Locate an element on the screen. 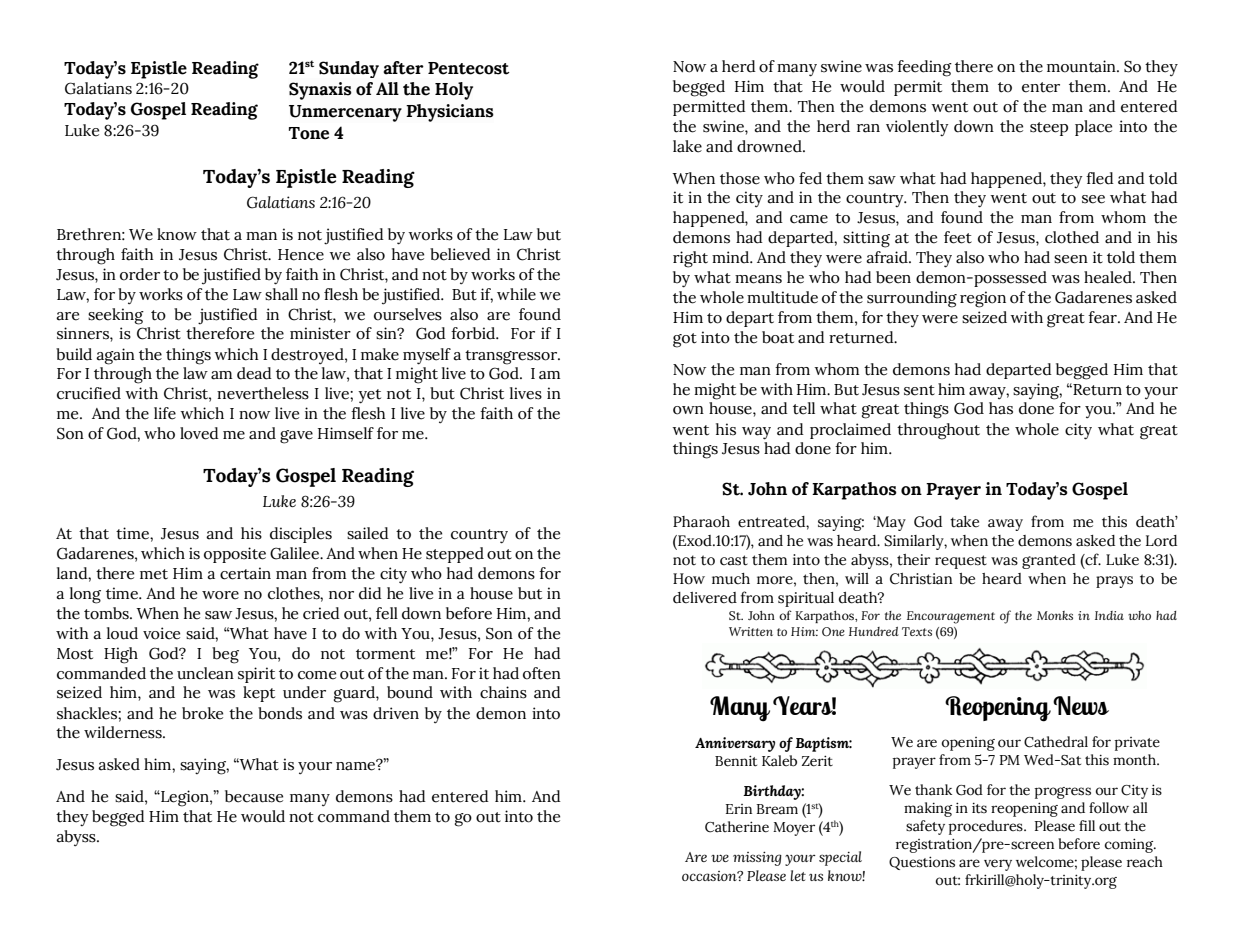  because is located at coordinates (254, 796).
